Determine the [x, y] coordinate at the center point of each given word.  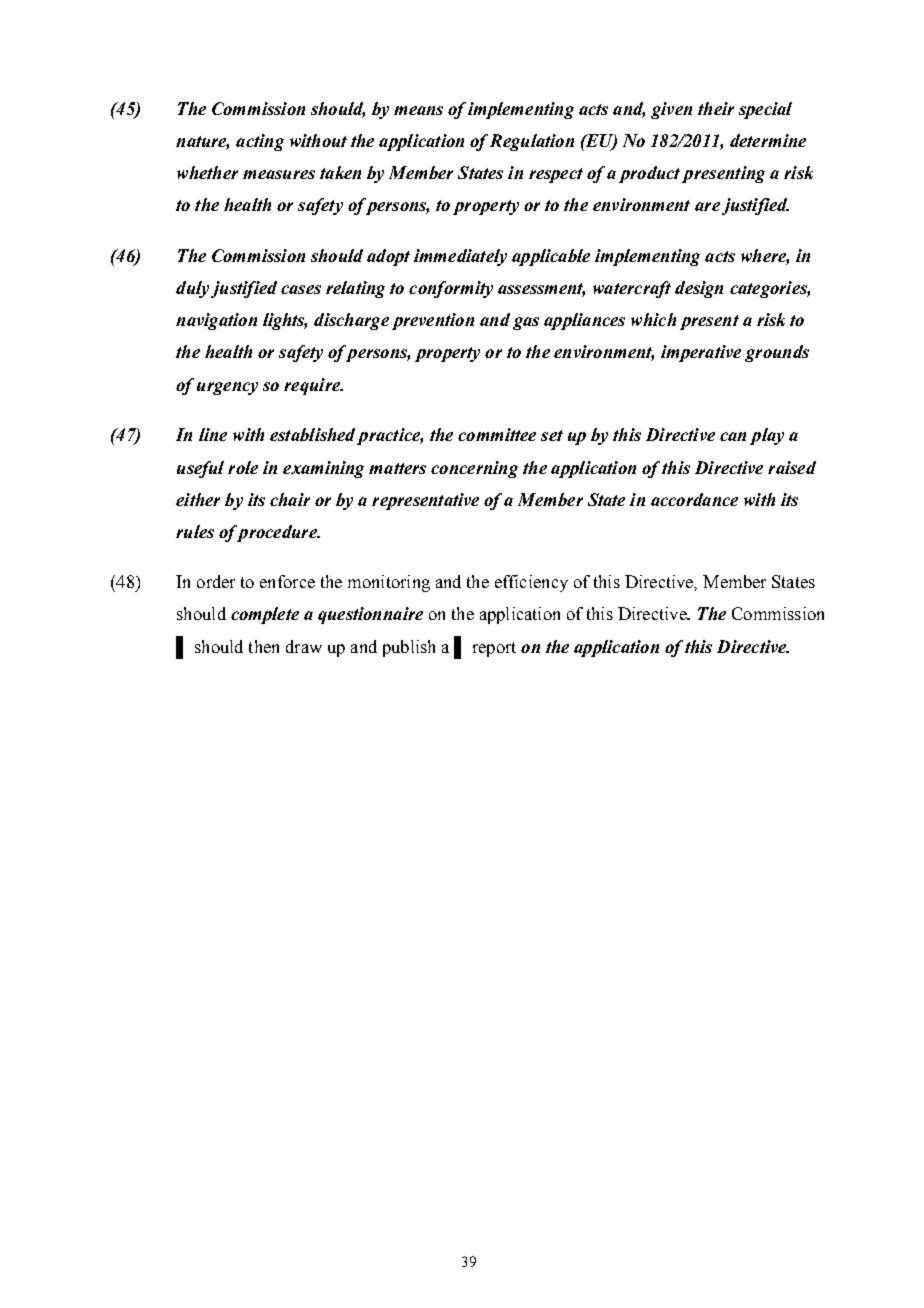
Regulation [532, 142]
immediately [460, 257]
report [494, 649]
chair [290, 499]
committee [497, 434]
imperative [701, 353]
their [716, 108]
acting [260, 142]
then [264, 646]
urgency [227, 388]
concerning [474, 469]
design [699, 289]
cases [301, 289]
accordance [694, 499]
